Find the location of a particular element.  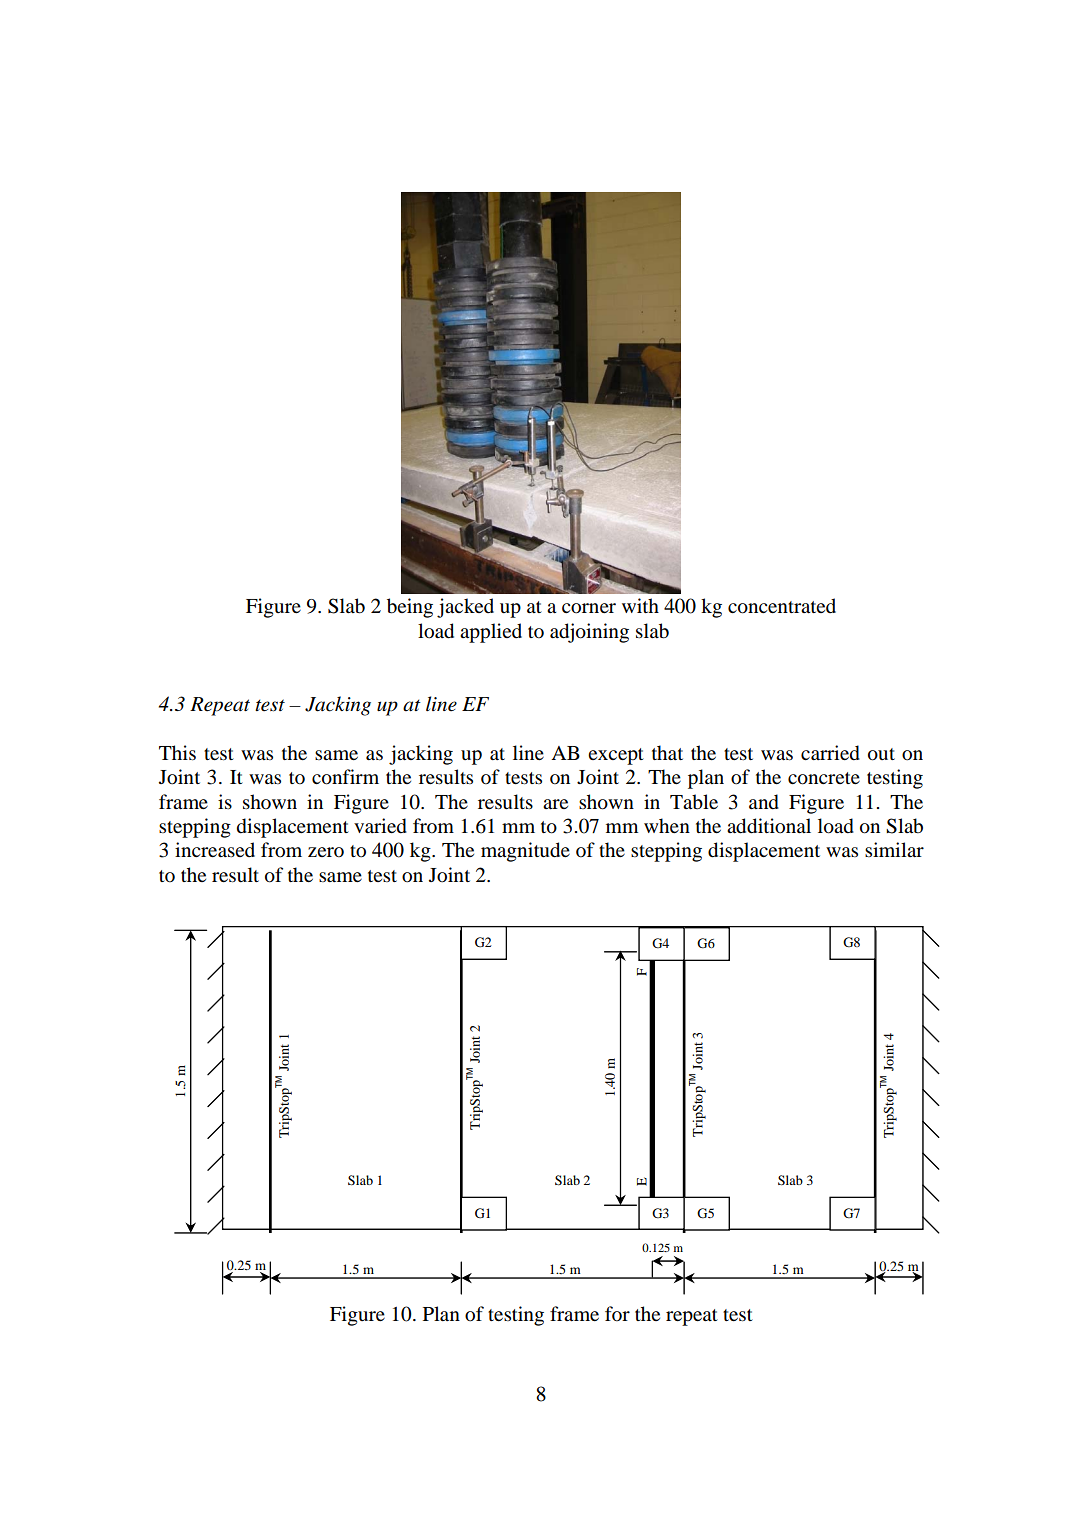

magnitude is located at coordinates (525, 852).
